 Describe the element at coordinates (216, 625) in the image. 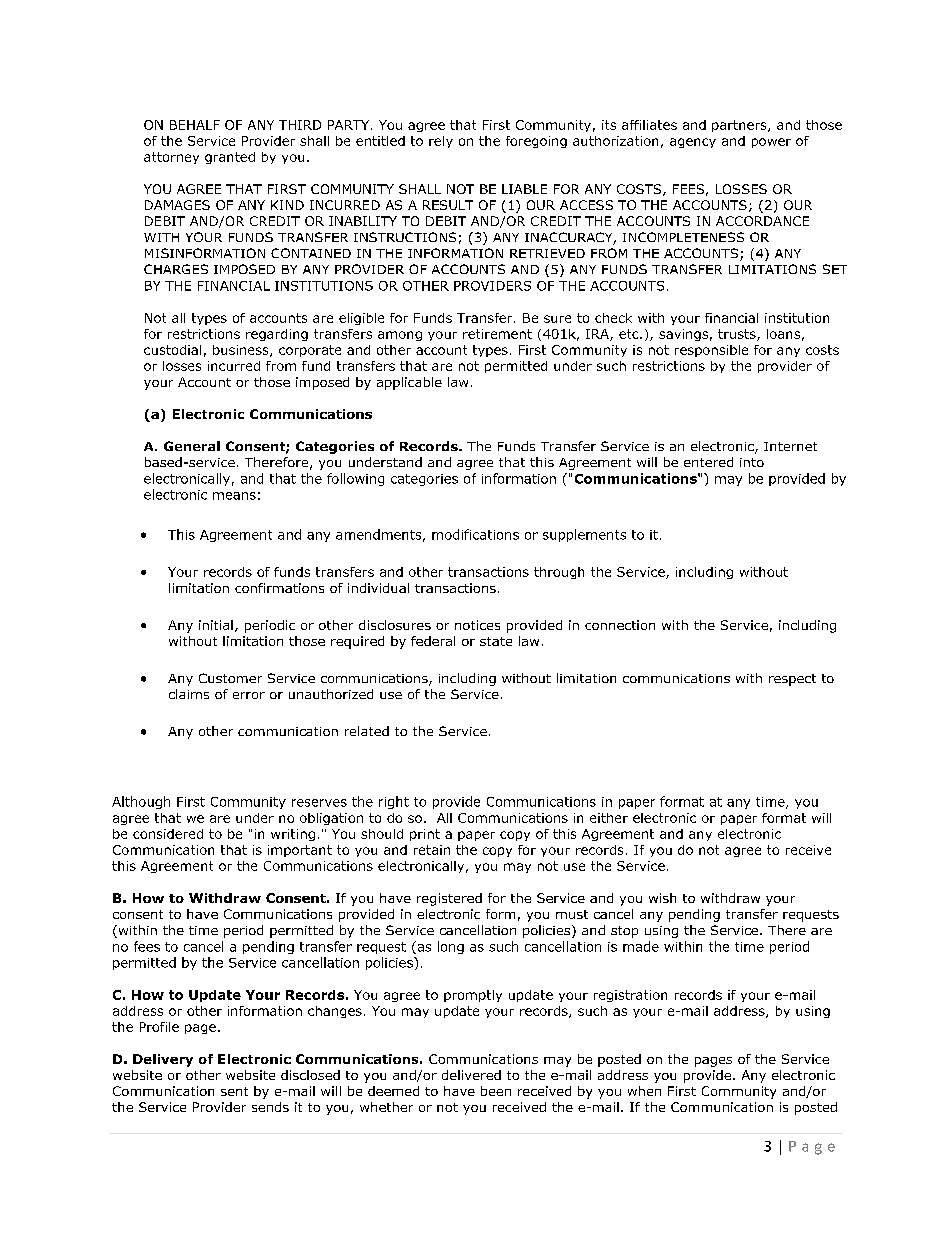

I see `initial` at that location.
